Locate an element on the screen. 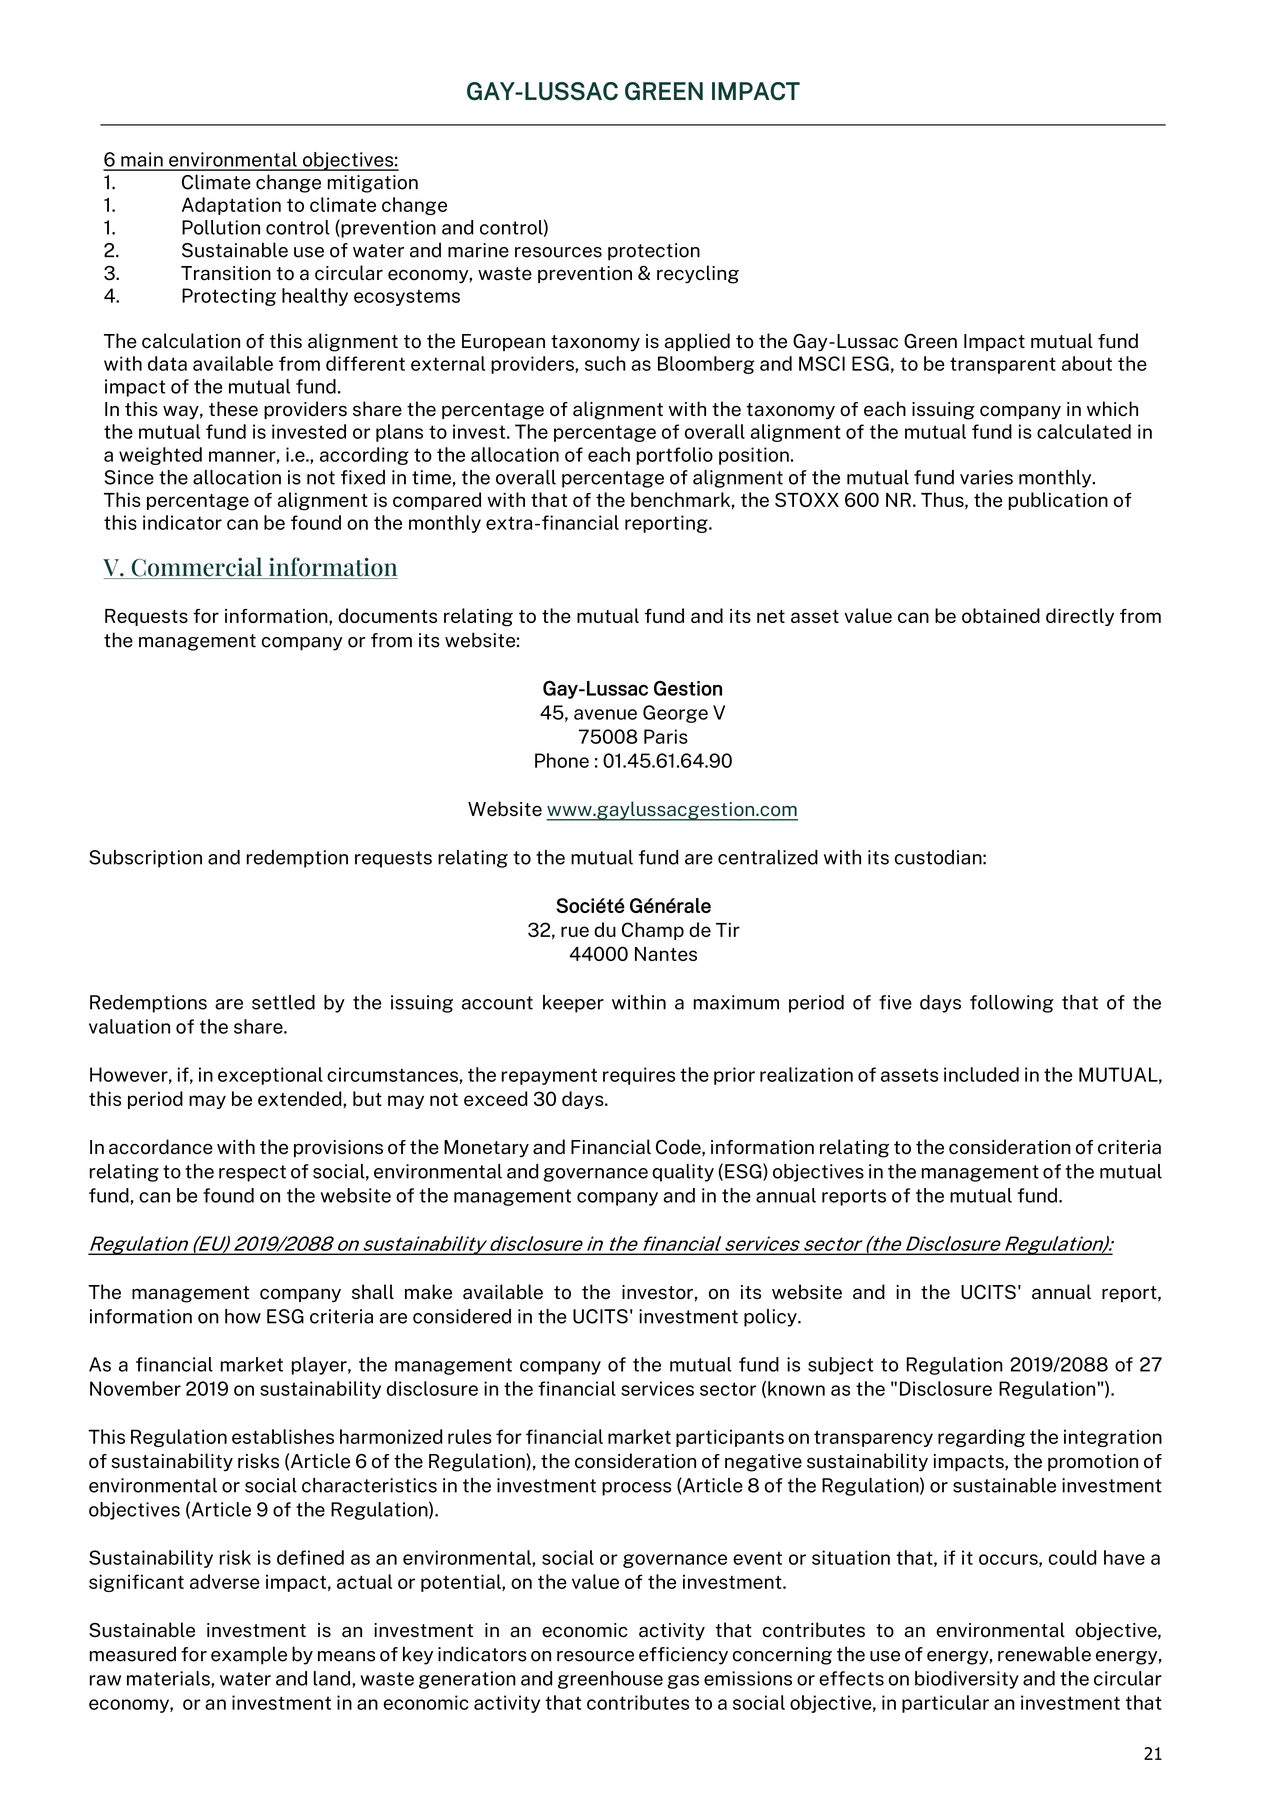 The width and height of the screenshot is (1278, 1807). example is located at coordinates (249, 1655).
